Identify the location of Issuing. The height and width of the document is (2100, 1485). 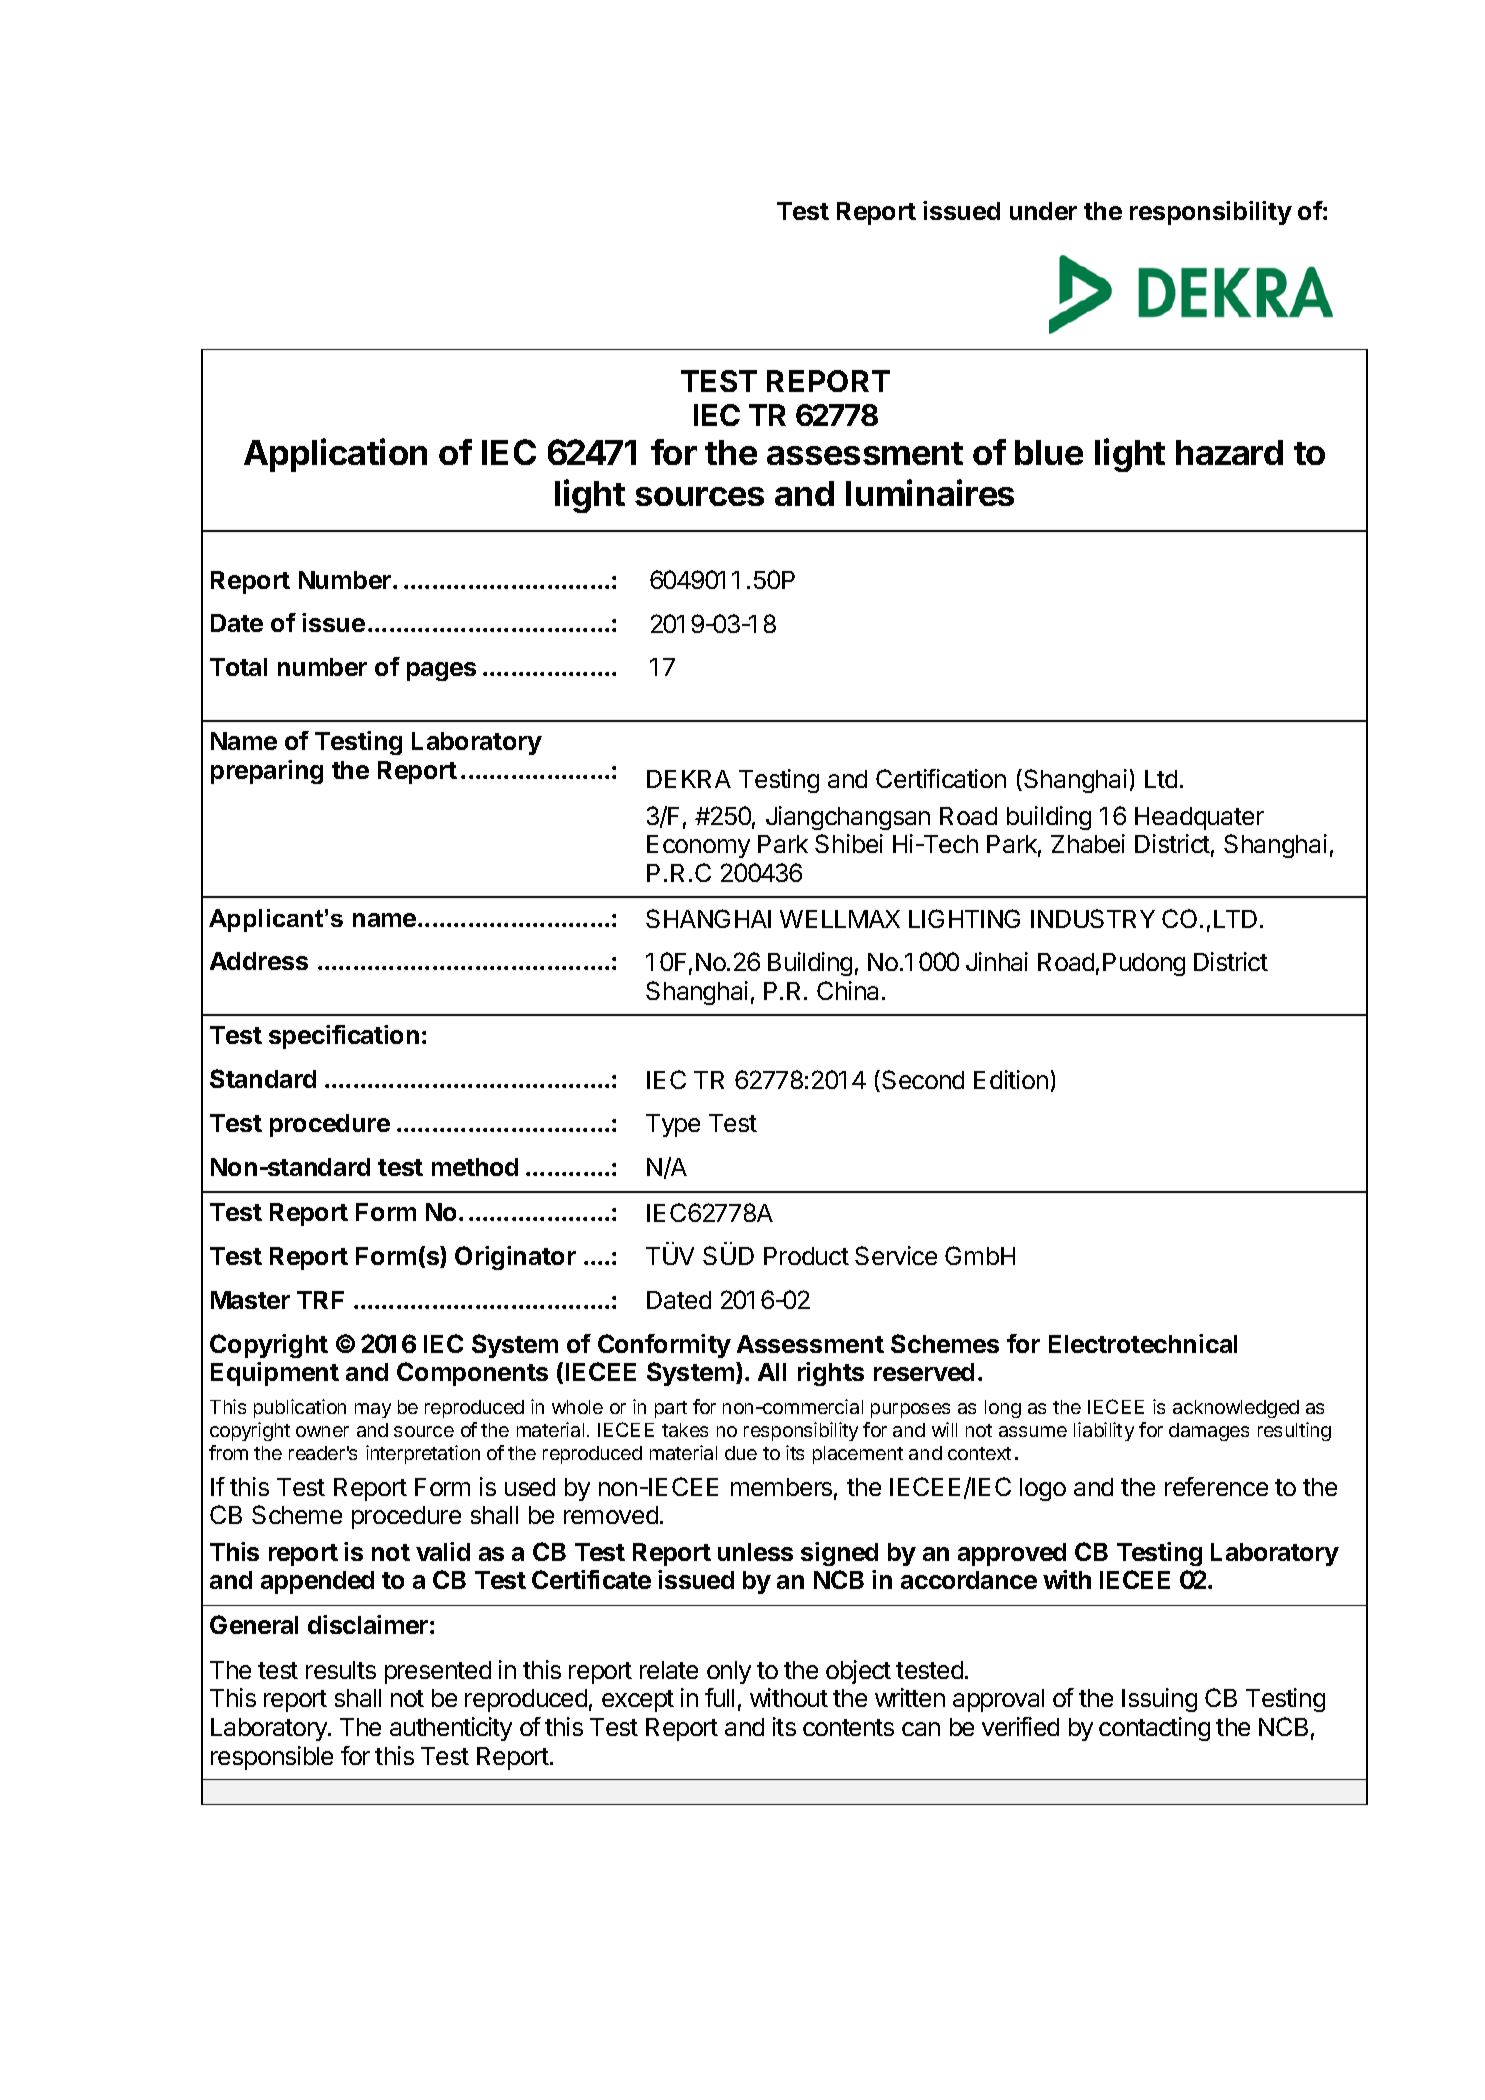
(1159, 1700).
